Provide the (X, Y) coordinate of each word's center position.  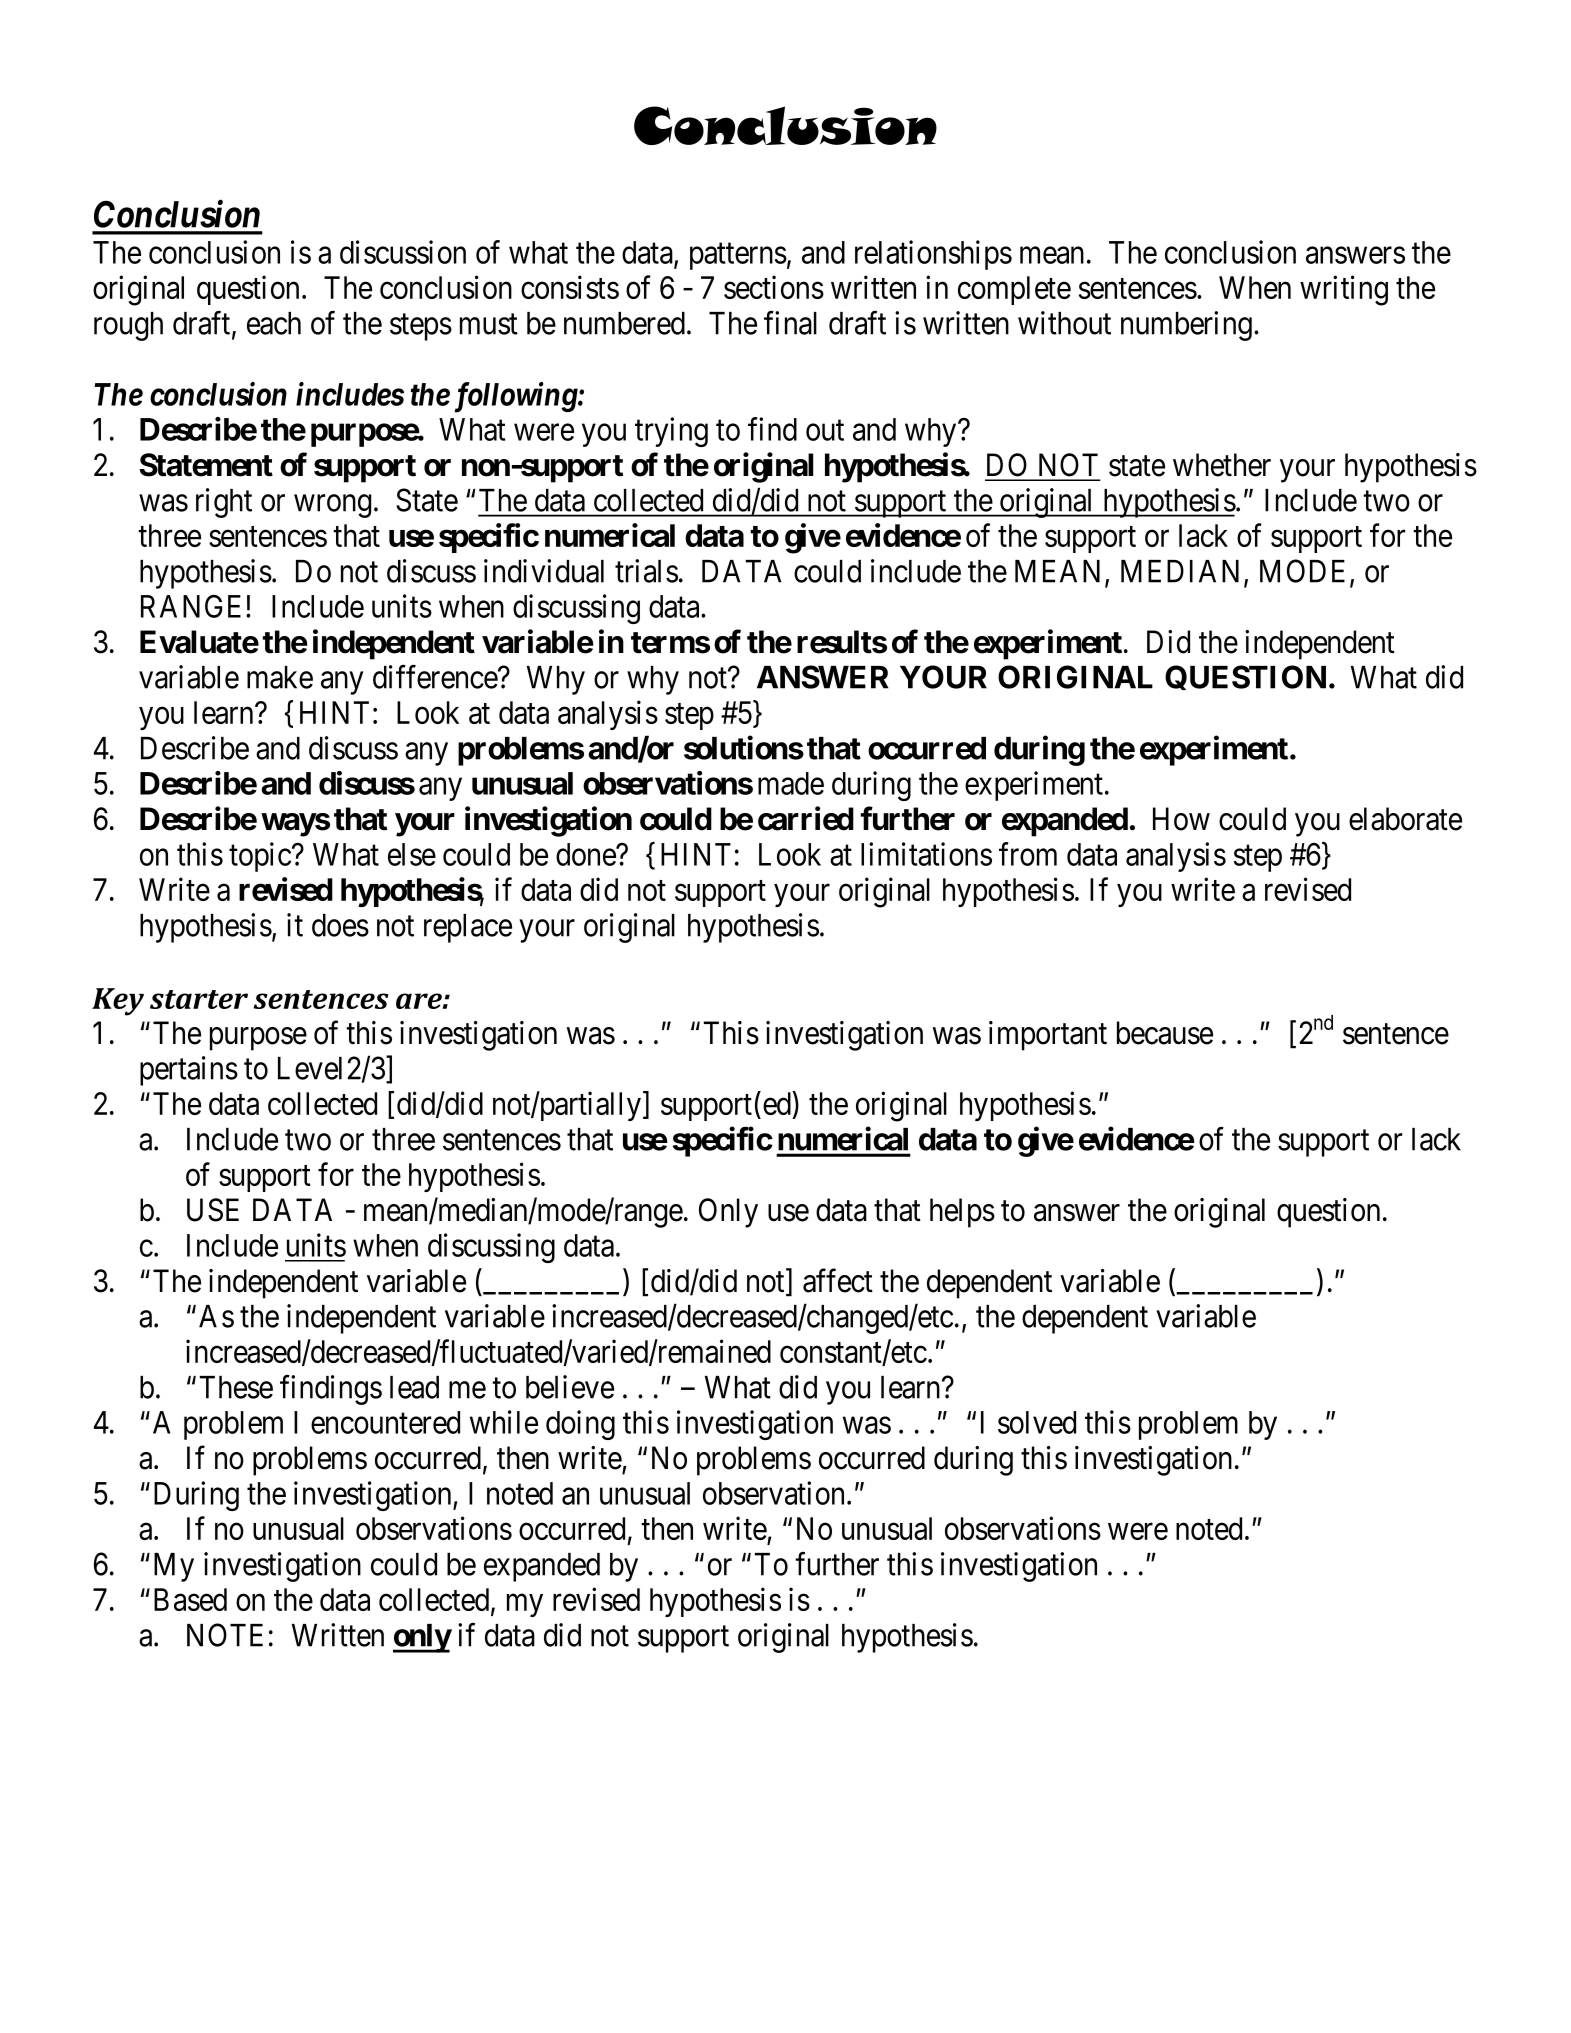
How (1181, 819)
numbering (1186, 326)
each (274, 323)
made (791, 783)
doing (580, 1425)
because (1165, 1033)
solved (1037, 1422)
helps (962, 1213)
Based (190, 1599)
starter (199, 999)
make (280, 677)
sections (774, 287)
